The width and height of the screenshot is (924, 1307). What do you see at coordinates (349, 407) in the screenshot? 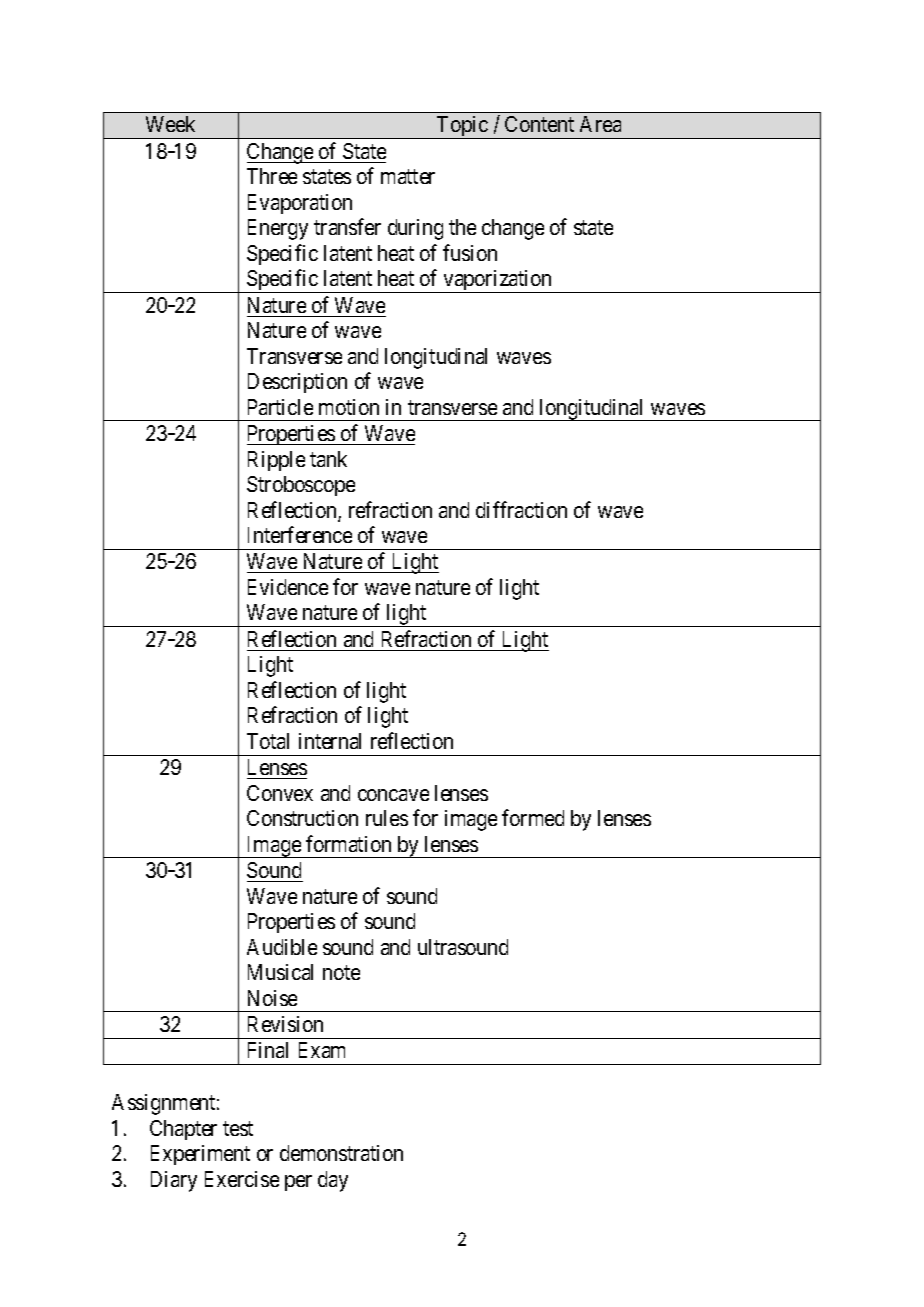
I see `motion` at bounding box center [349, 407].
